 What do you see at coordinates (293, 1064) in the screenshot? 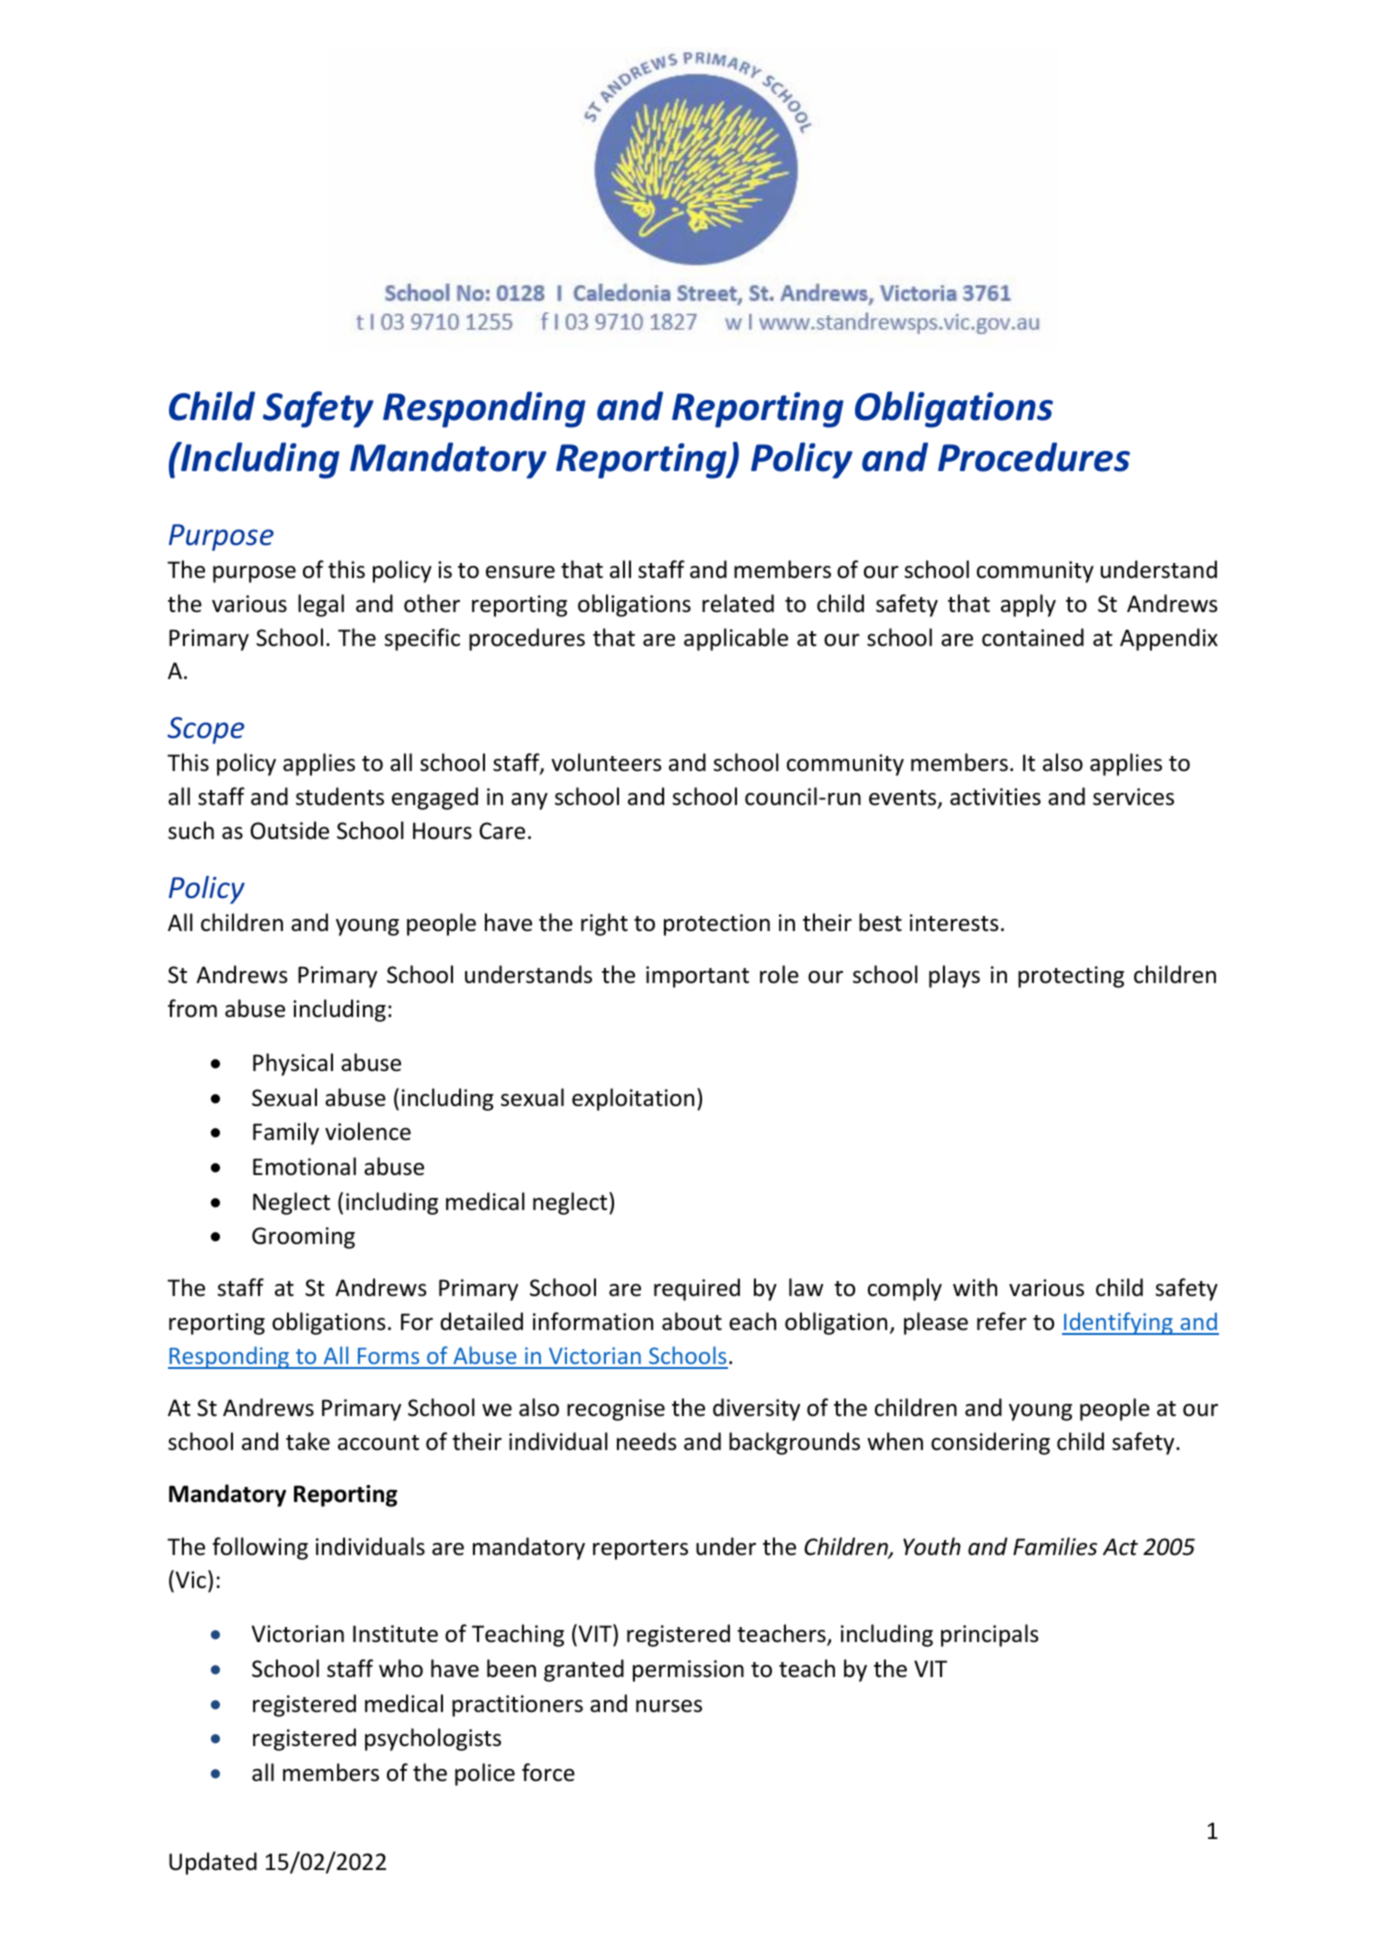
I see `Physical` at bounding box center [293, 1064].
